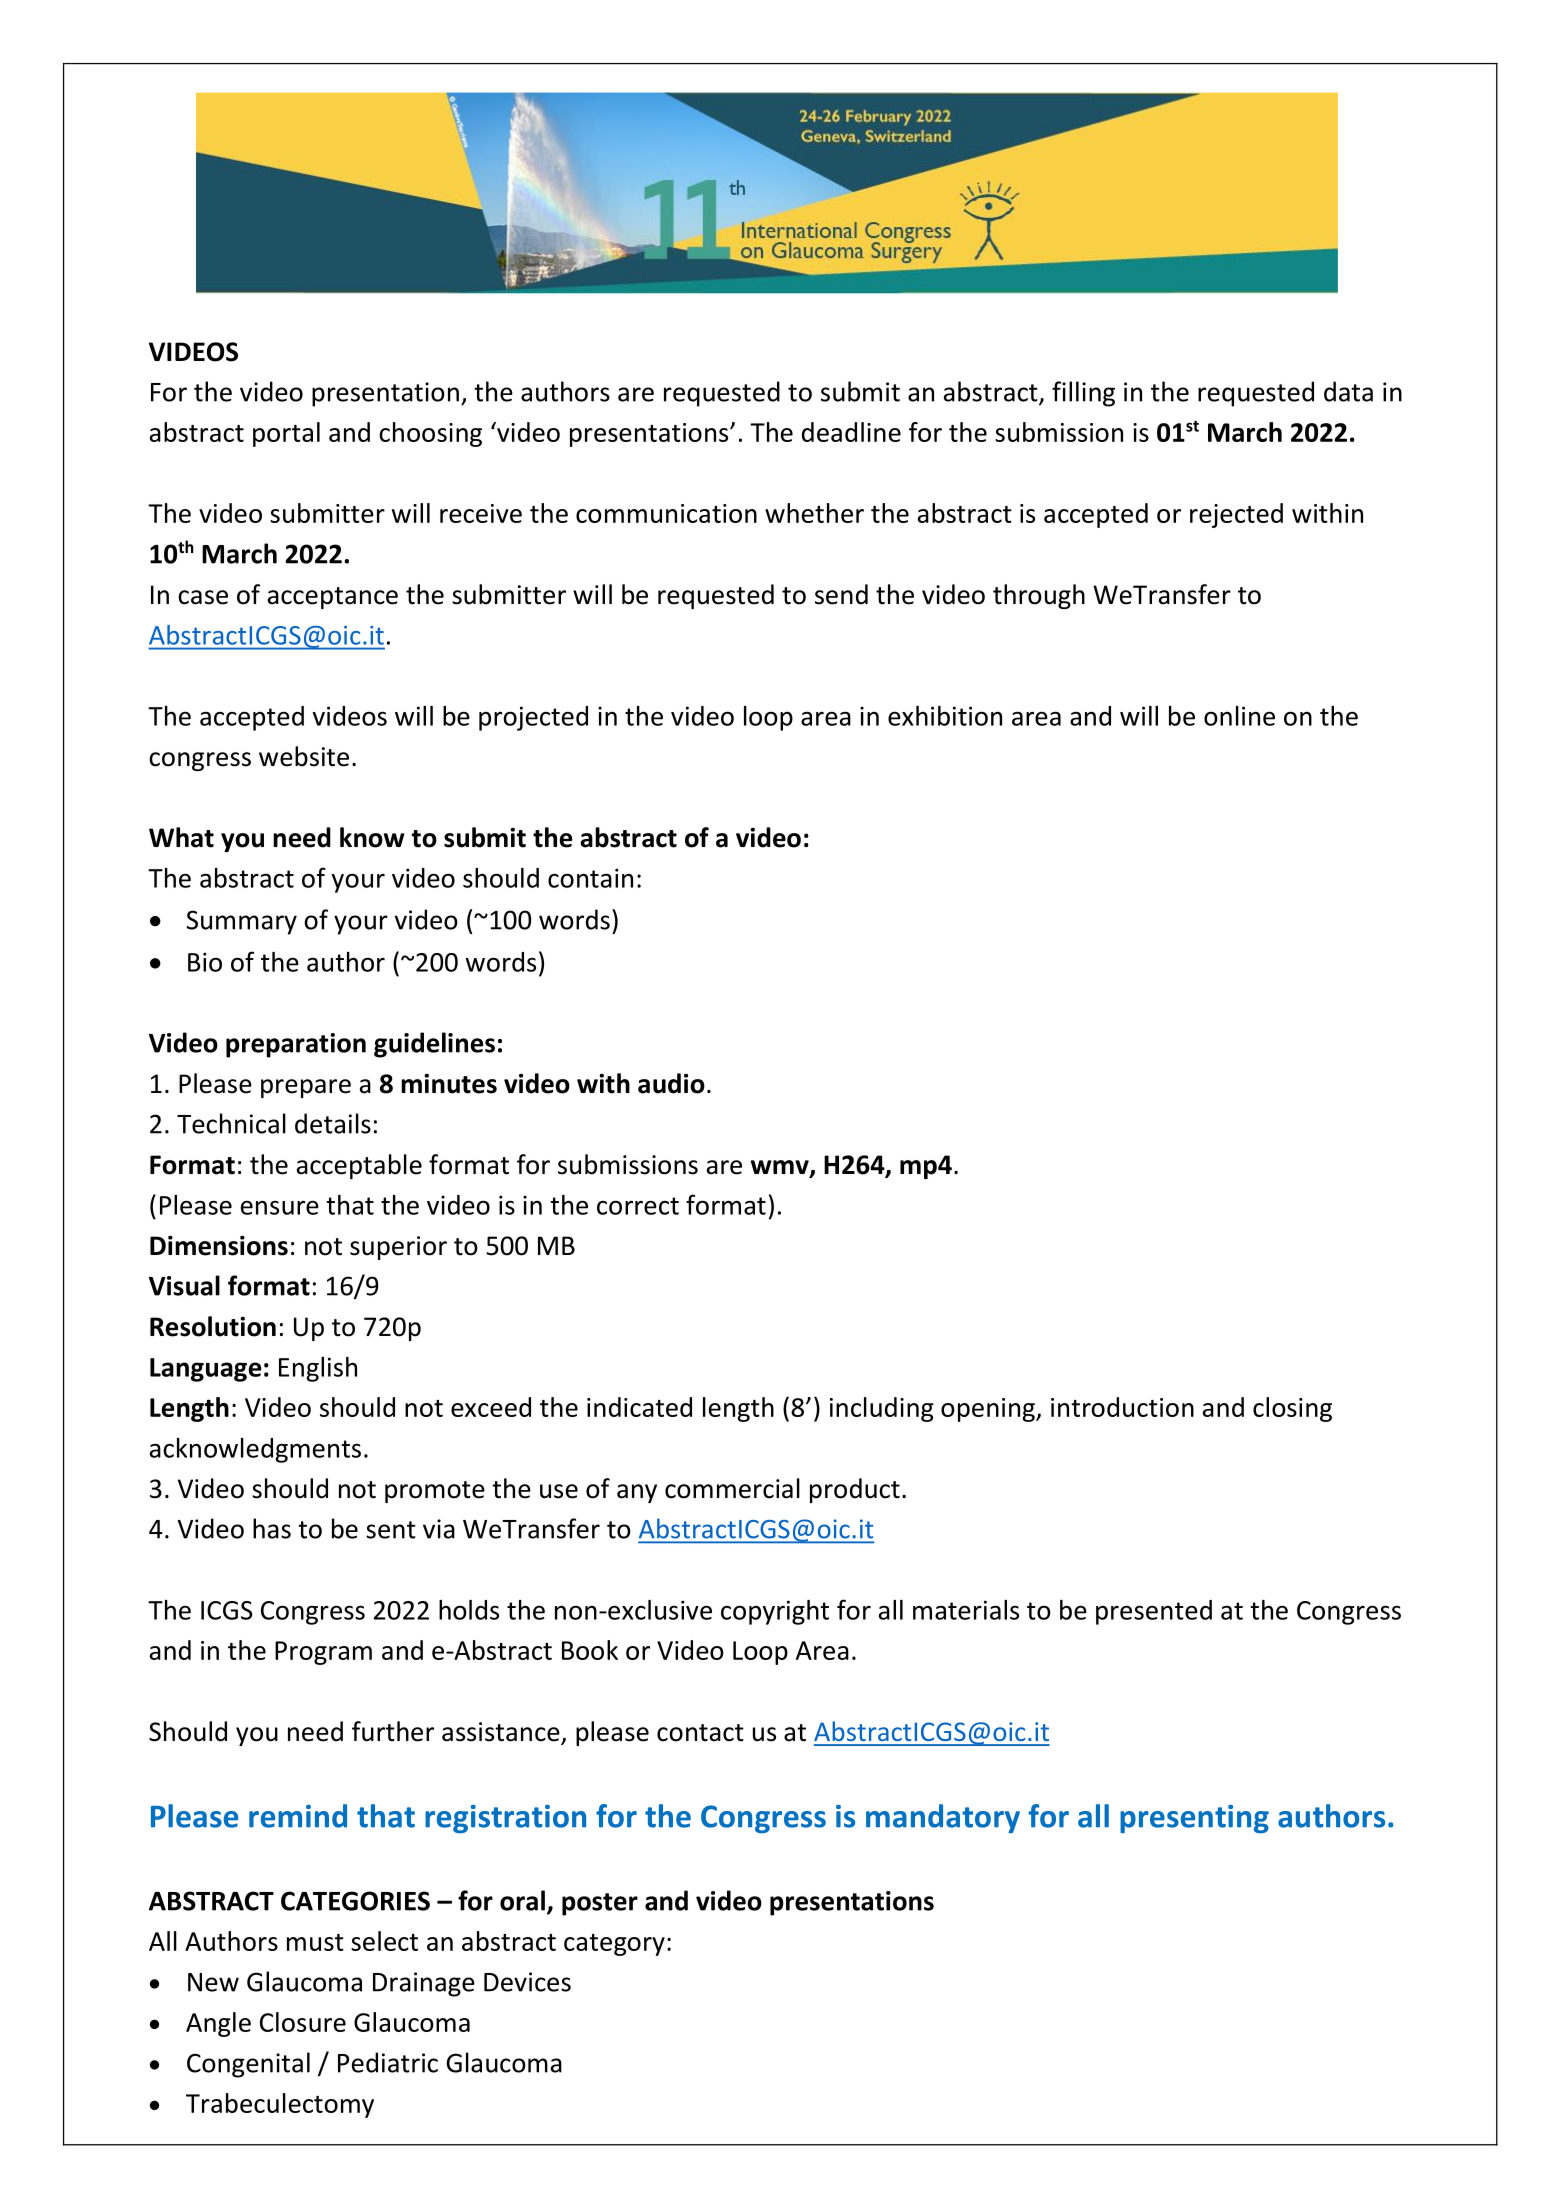  What do you see at coordinates (303, 2022) in the page?
I see `Closure` at bounding box center [303, 2022].
